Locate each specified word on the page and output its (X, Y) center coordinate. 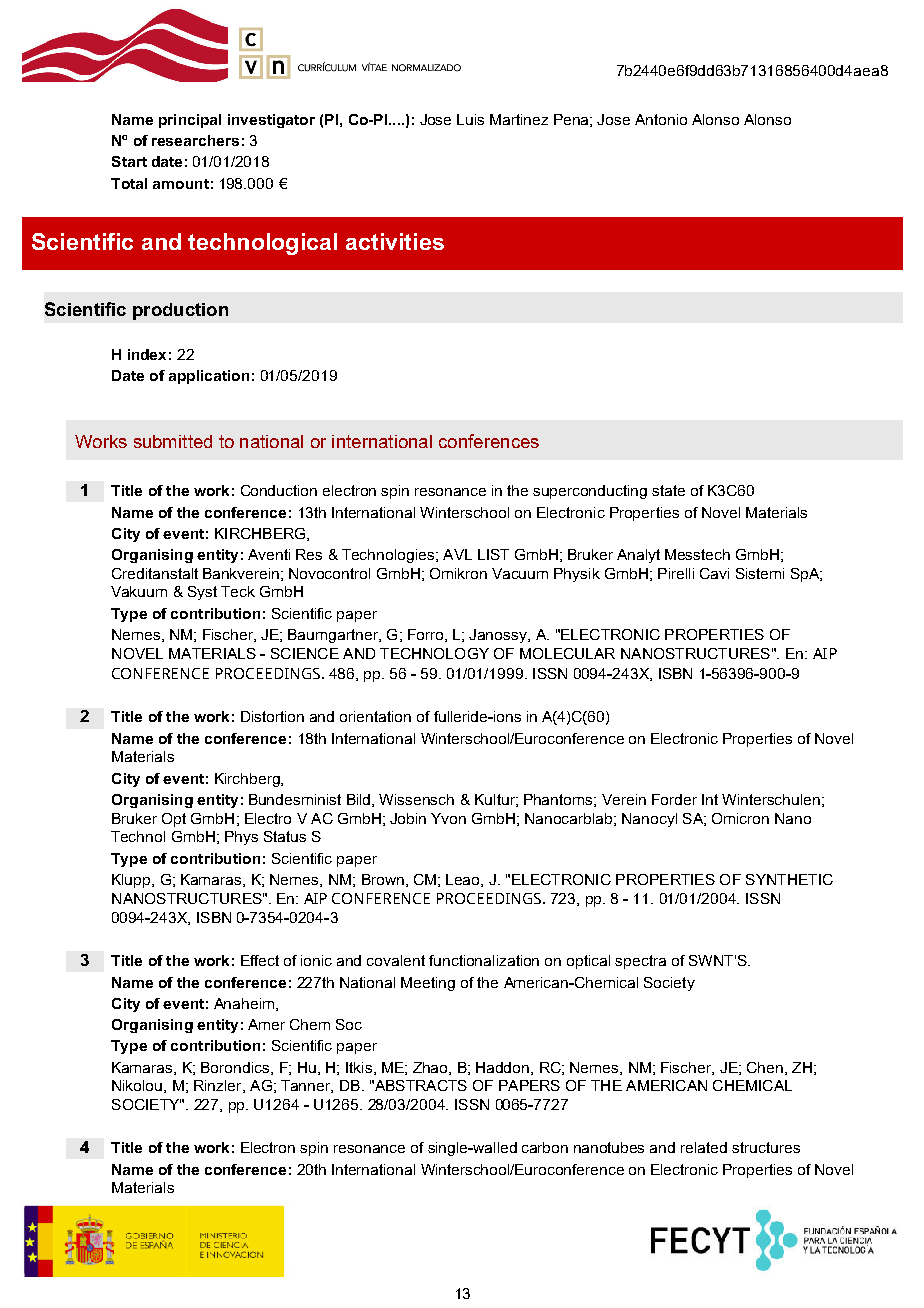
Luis (470, 119)
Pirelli (676, 573)
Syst (202, 593)
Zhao (431, 1068)
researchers (195, 140)
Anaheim (245, 1004)
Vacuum (520, 573)
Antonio (661, 119)
